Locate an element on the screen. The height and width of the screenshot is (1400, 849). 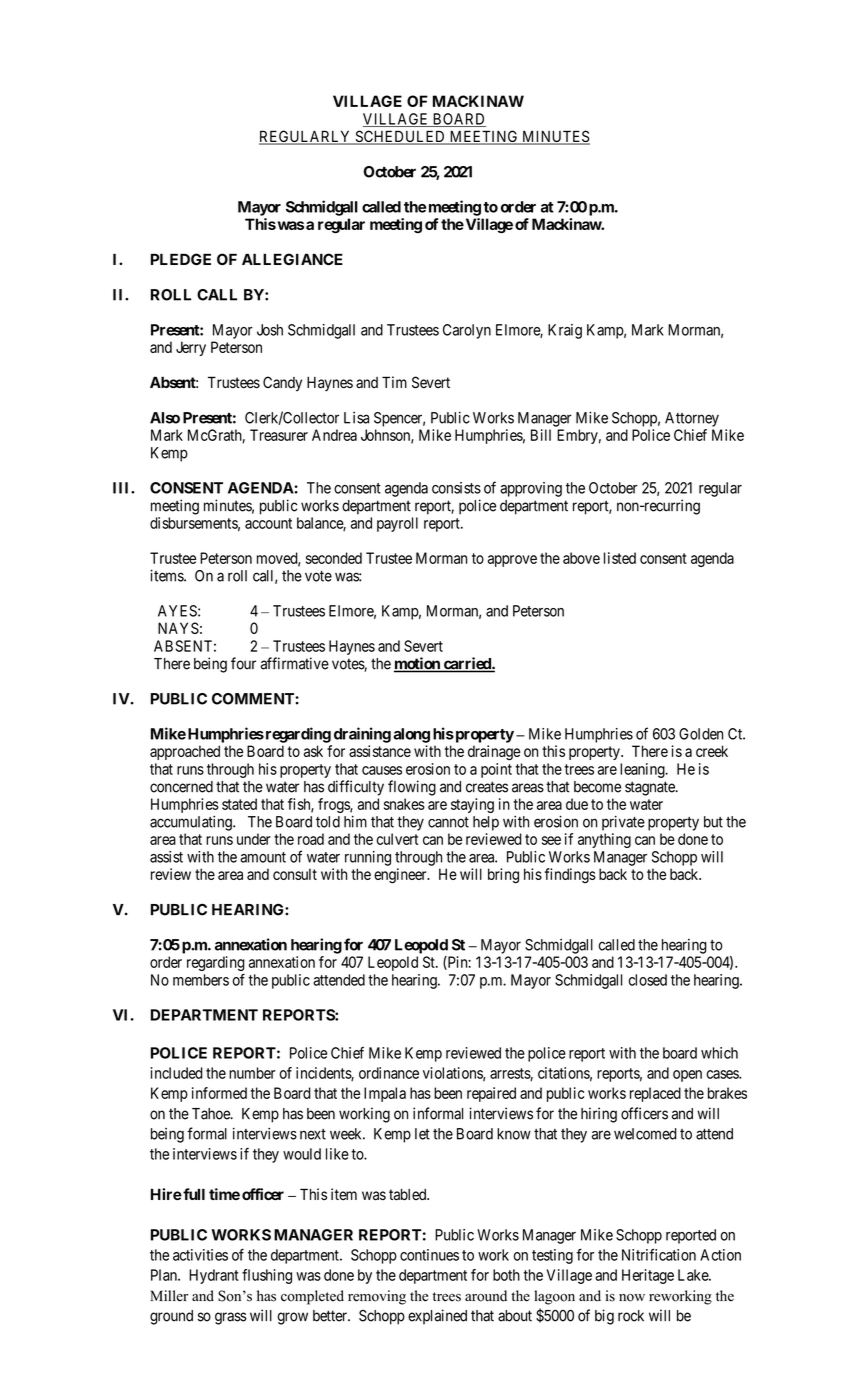
consists is located at coordinates (456, 488).
